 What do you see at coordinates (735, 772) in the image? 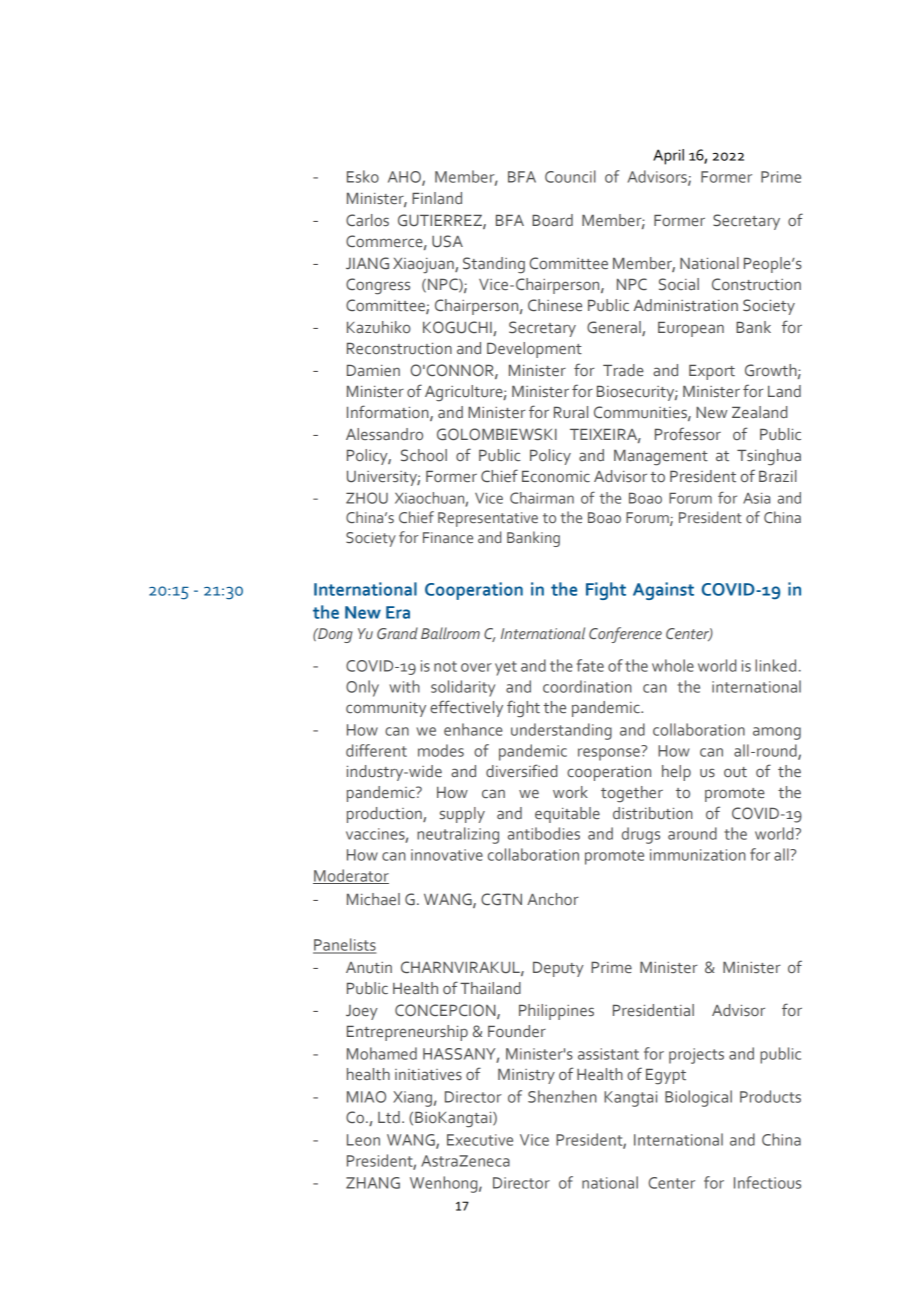
I see `out` at bounding box center [735, 772].
